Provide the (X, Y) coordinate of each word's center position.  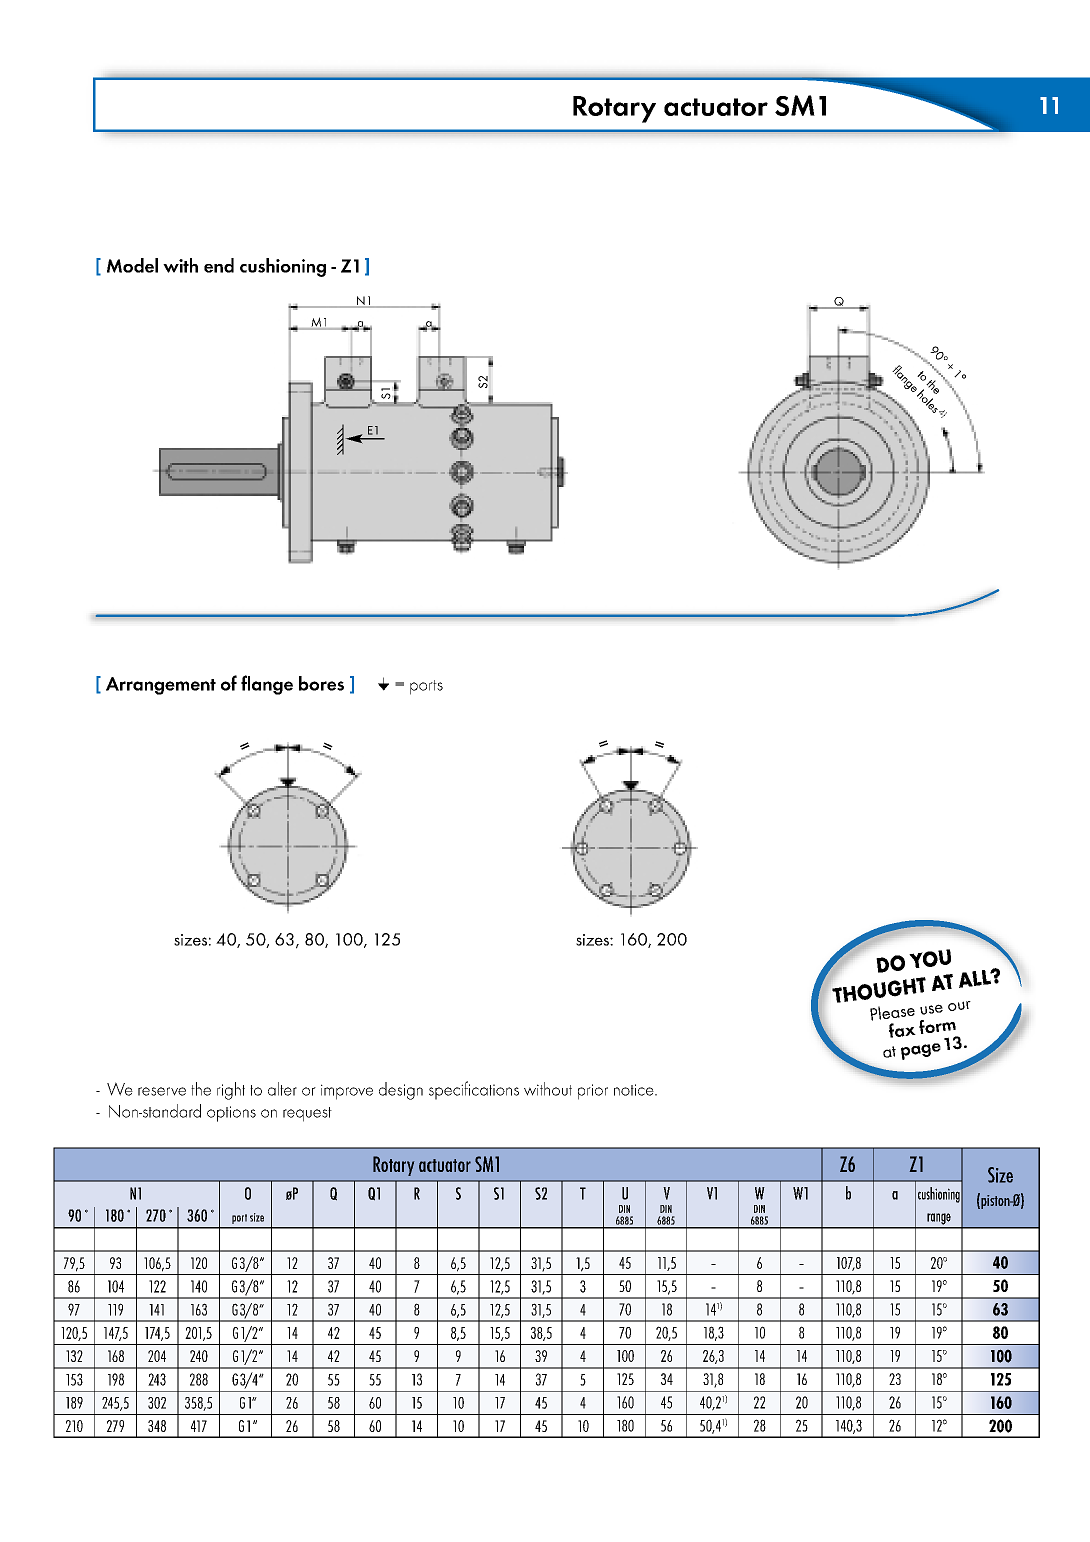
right (231, 1091)
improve (347, 1092)
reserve (162, 1091)
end (219, 265)
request (307, 1114)
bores (321, 683)
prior (593, 1092)
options (231, 1114)
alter (282, 1089)
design (401, 1091)
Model (132, 265)
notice (635, 1090)
